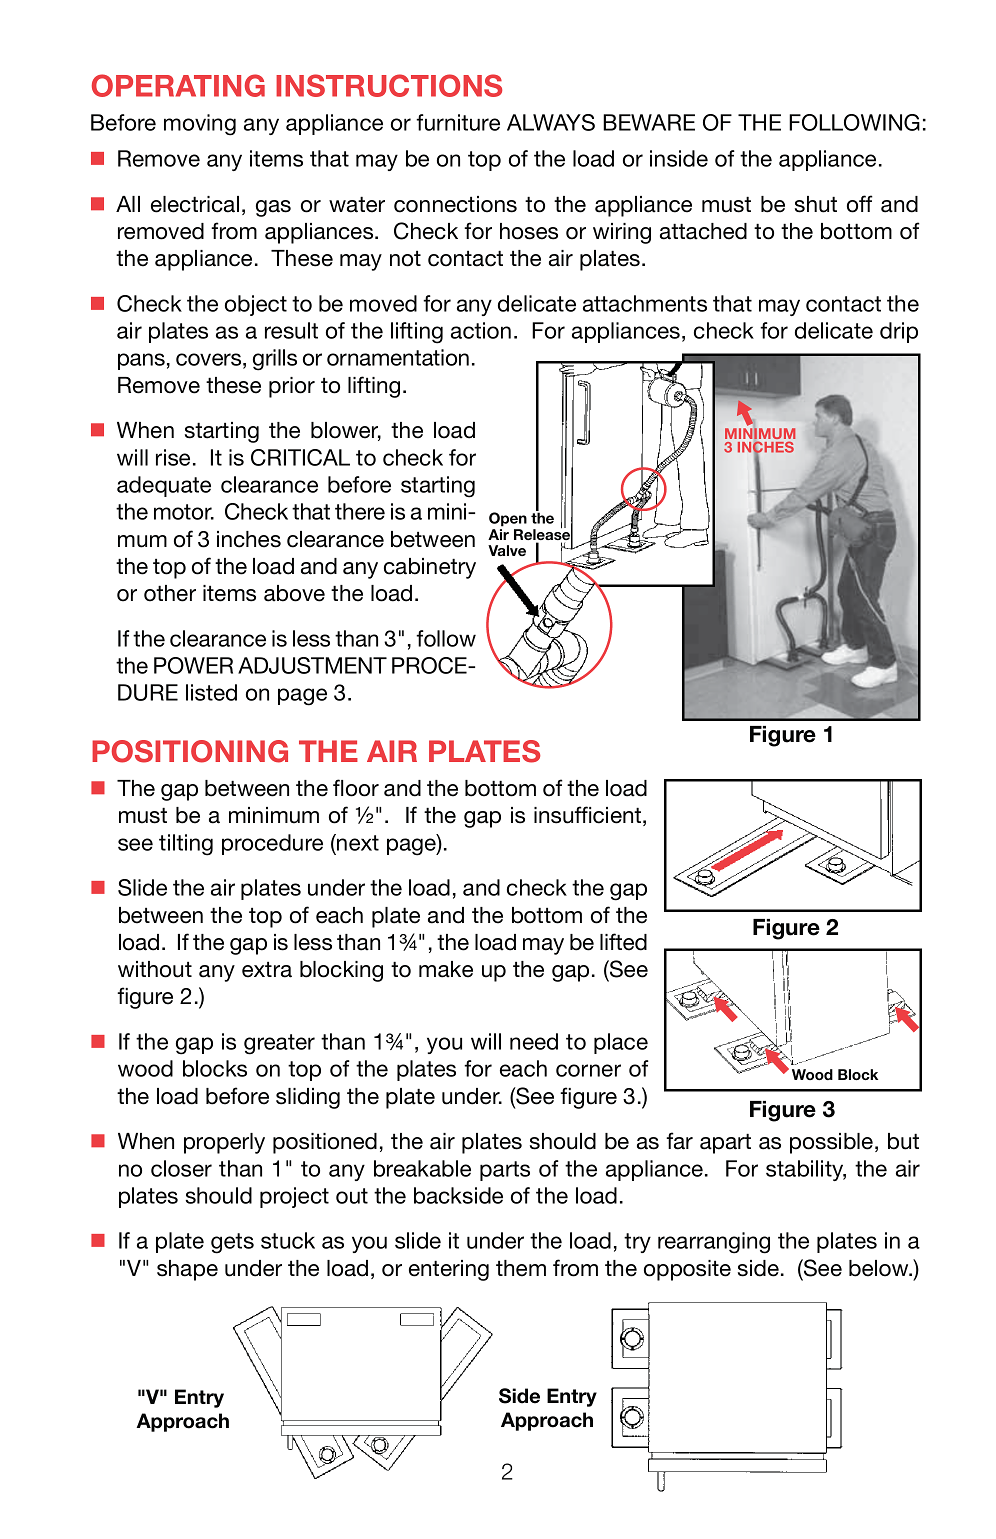 The width and height of the page is (996, 1539). What do you see at coordinates (193, 665) in the page?
I see `POWER` at bounding box center [193, 665].
